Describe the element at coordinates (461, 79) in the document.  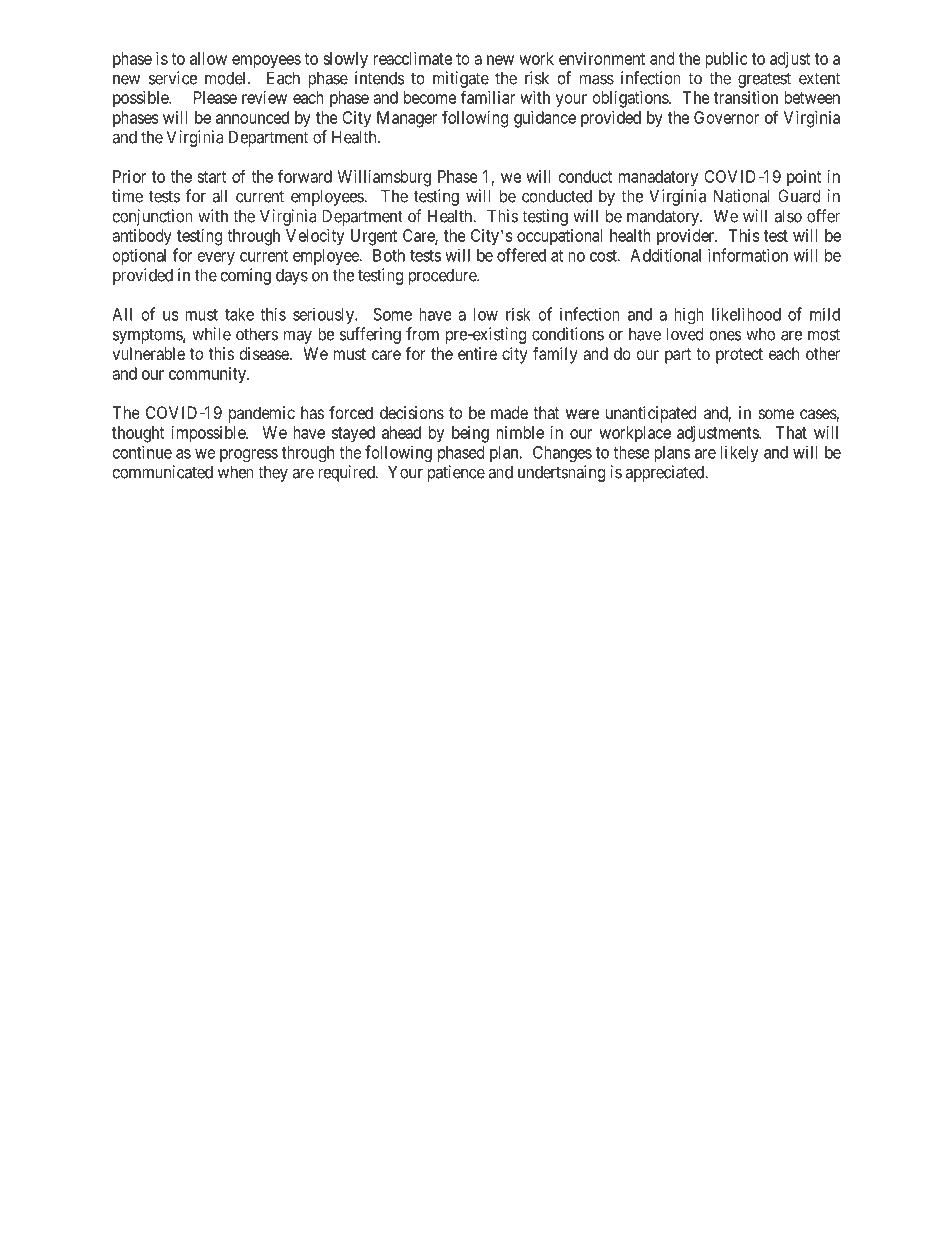
I see `mitigate` at that location.
